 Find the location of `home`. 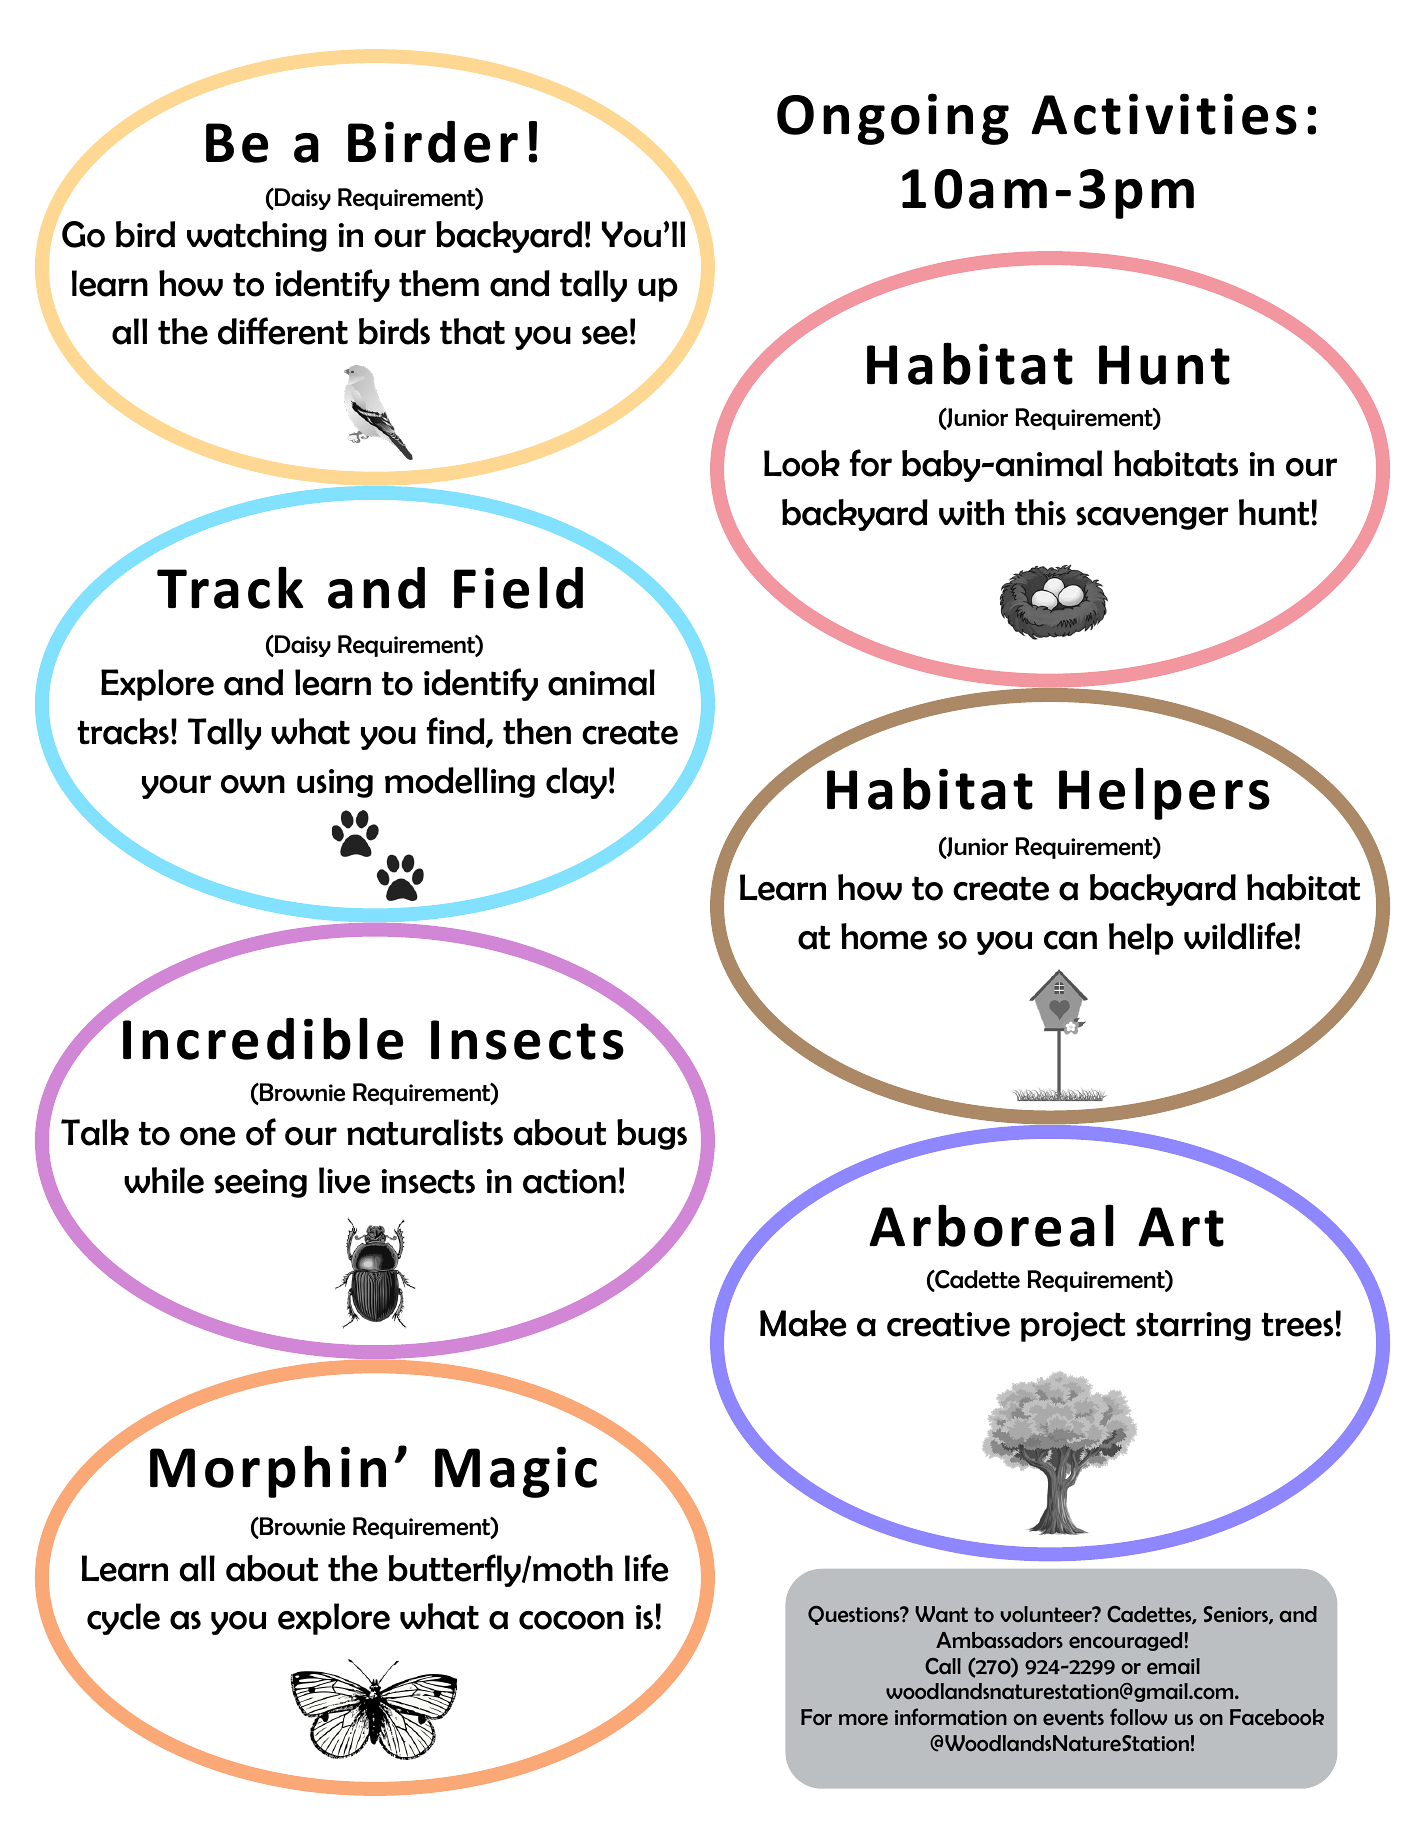

home is located at coordinates (884, 936).
